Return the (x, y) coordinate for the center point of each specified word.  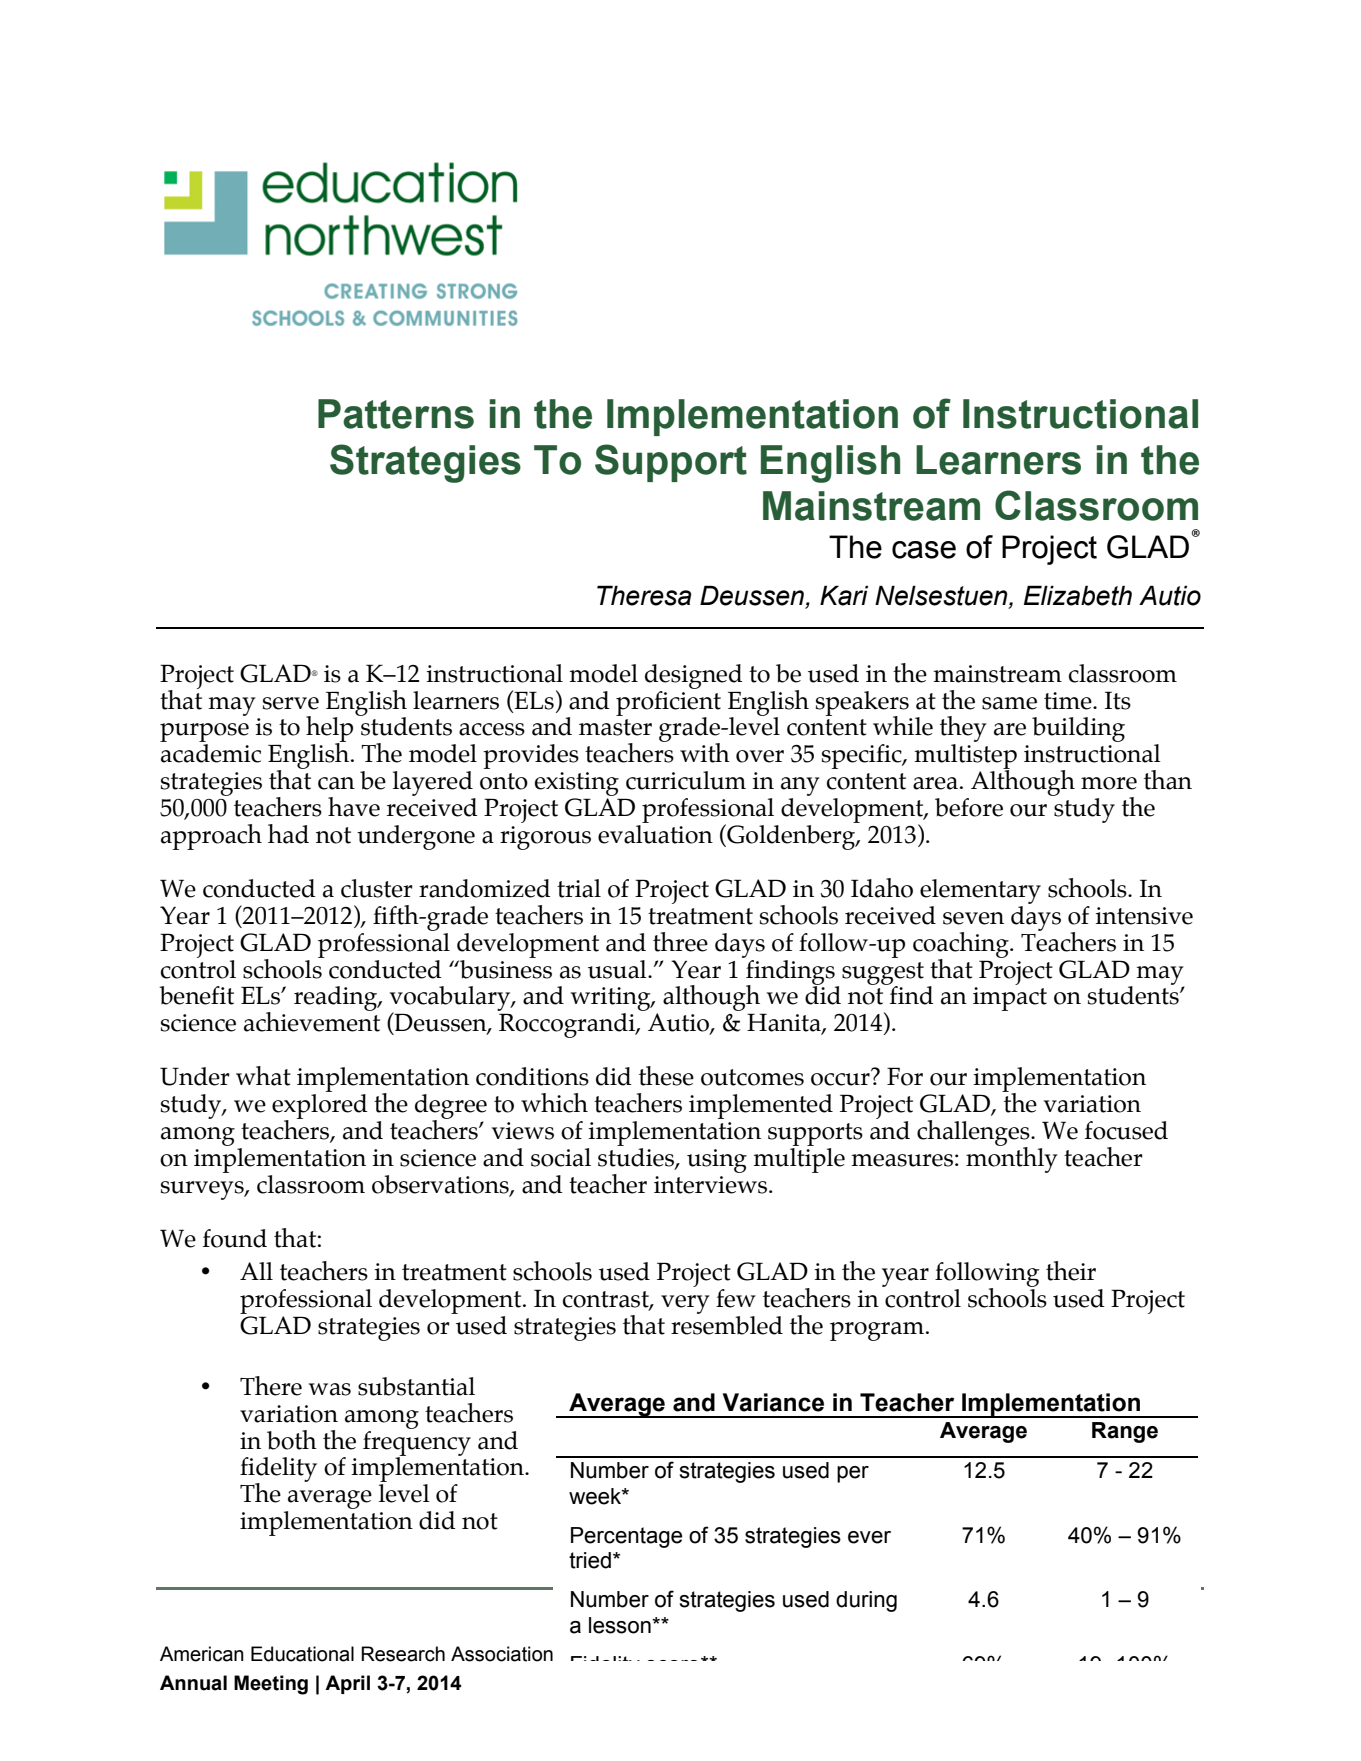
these (666, 1076)
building (1078, 729)
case (924, 550)
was (330, 1389)
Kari (844, 595)
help (329, 730)
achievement (312, 1021)
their (1071, 1271)
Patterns (396, 414)
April (347, 1684)
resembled (727, 1325)
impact (1010, 999)
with (705, 753)
